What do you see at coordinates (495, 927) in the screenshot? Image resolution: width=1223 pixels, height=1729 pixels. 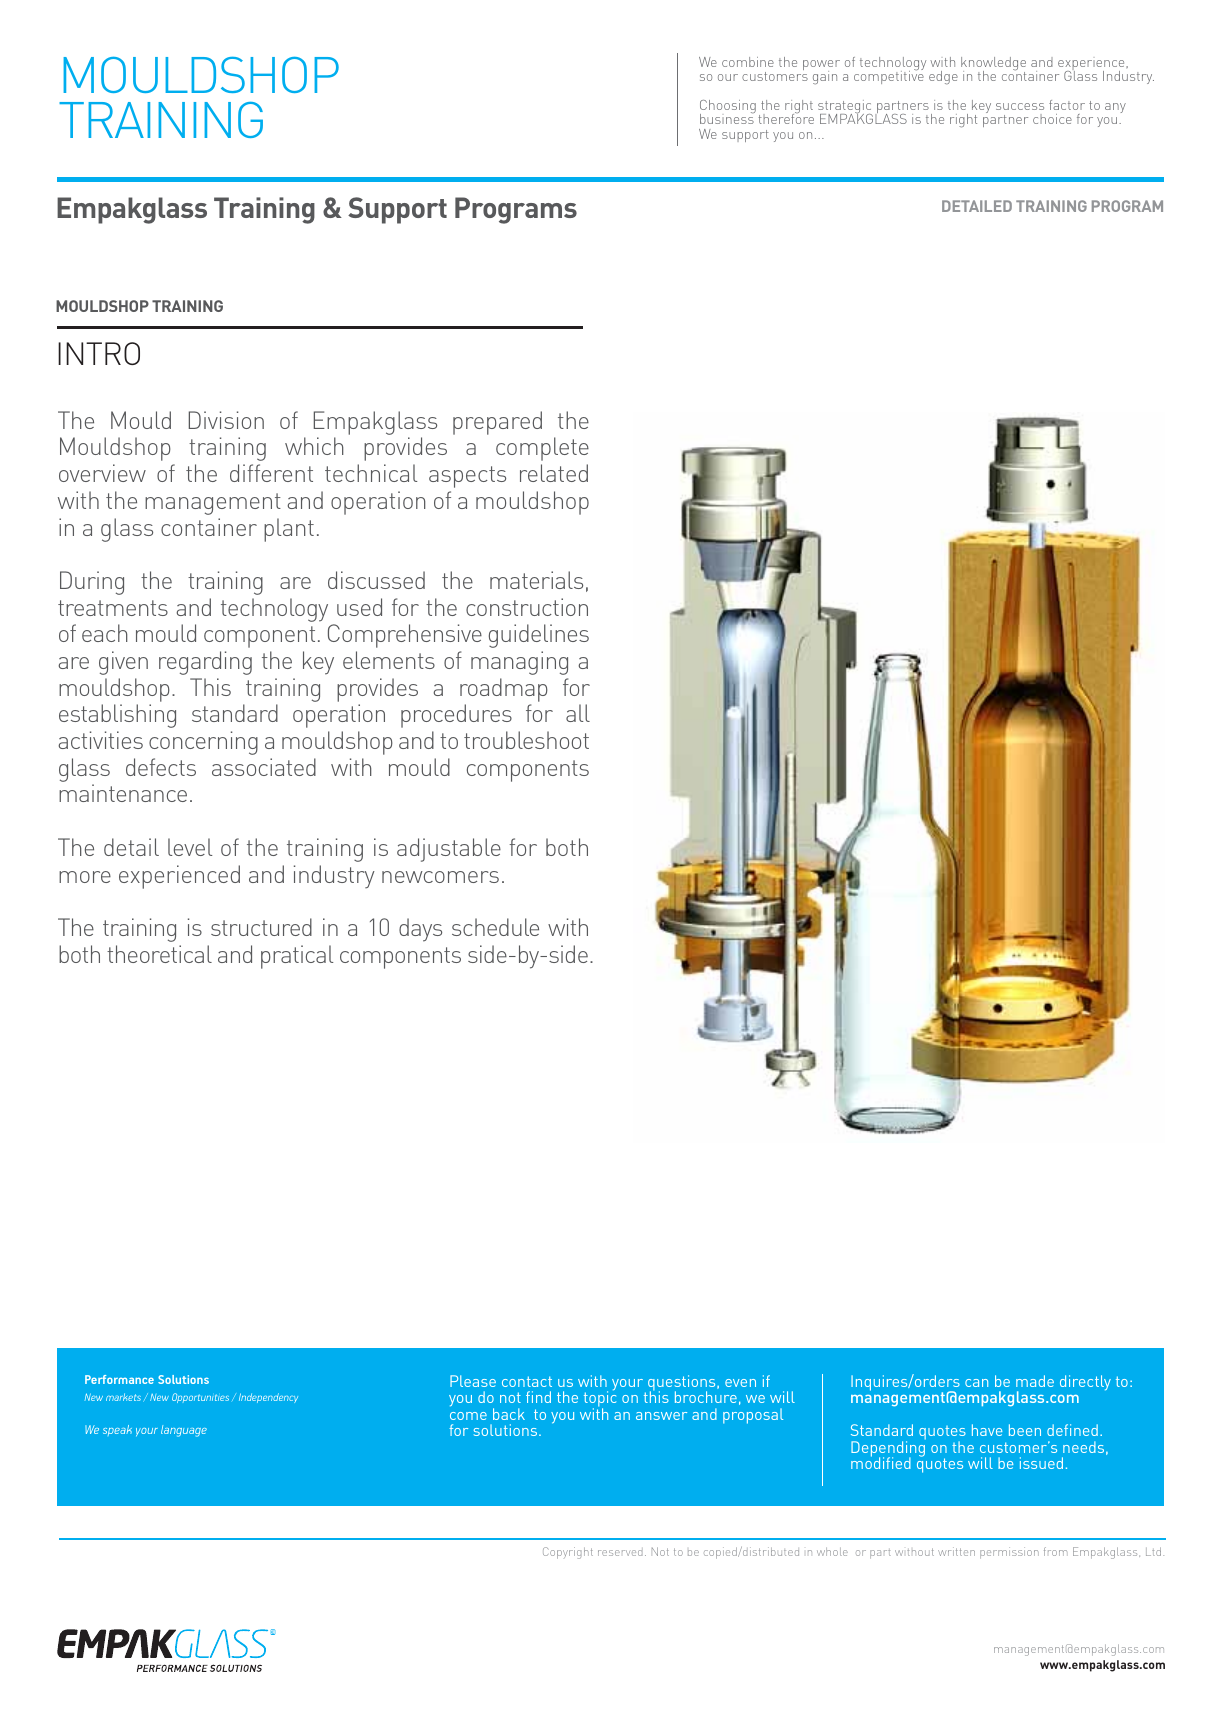 I see `schedule` at bounding box center [495, 927].
